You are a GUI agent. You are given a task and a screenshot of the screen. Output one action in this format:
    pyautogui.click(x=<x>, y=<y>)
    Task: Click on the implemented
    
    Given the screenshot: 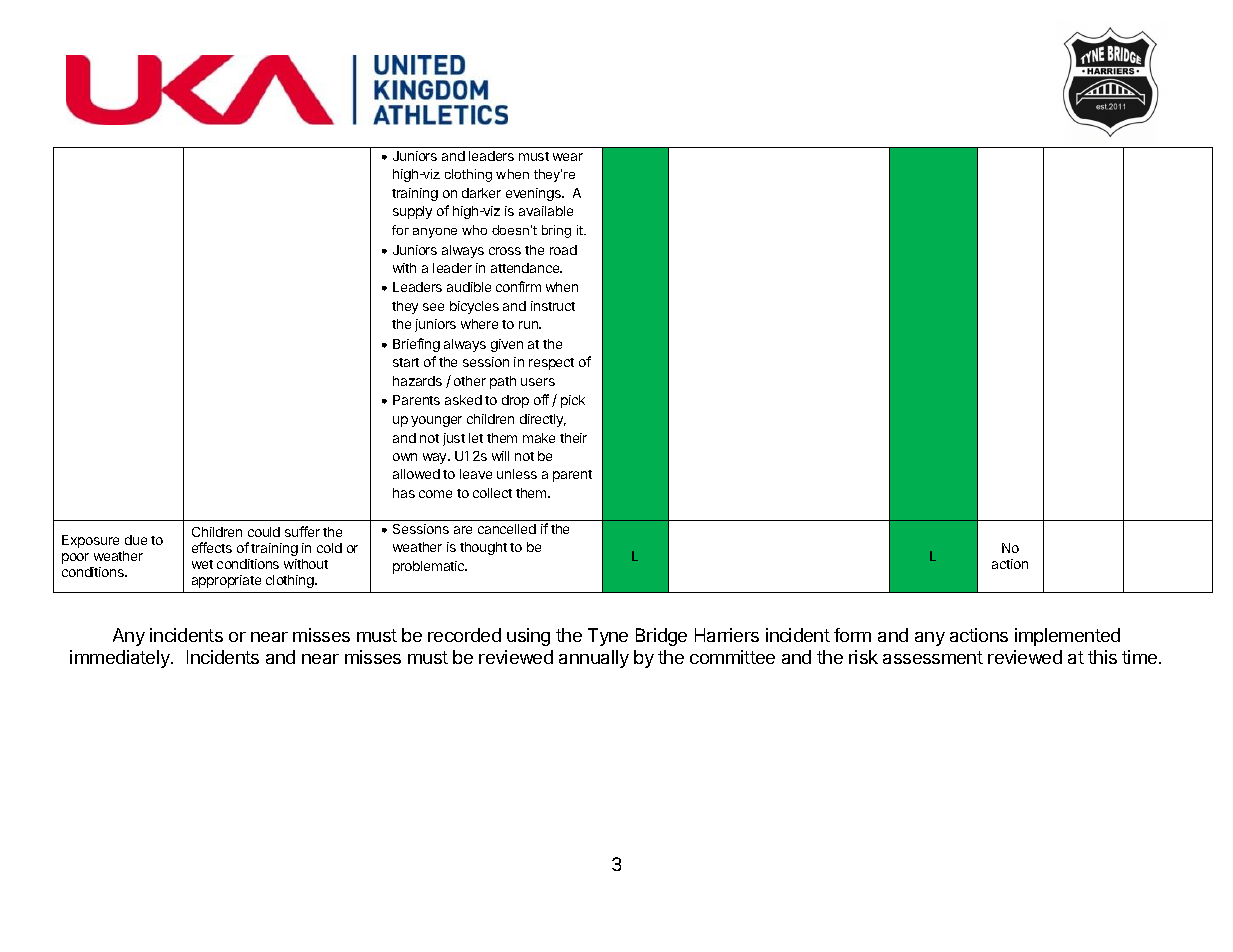 What is the action you would take?
    pyautogui.click(x=1067, y=637)
